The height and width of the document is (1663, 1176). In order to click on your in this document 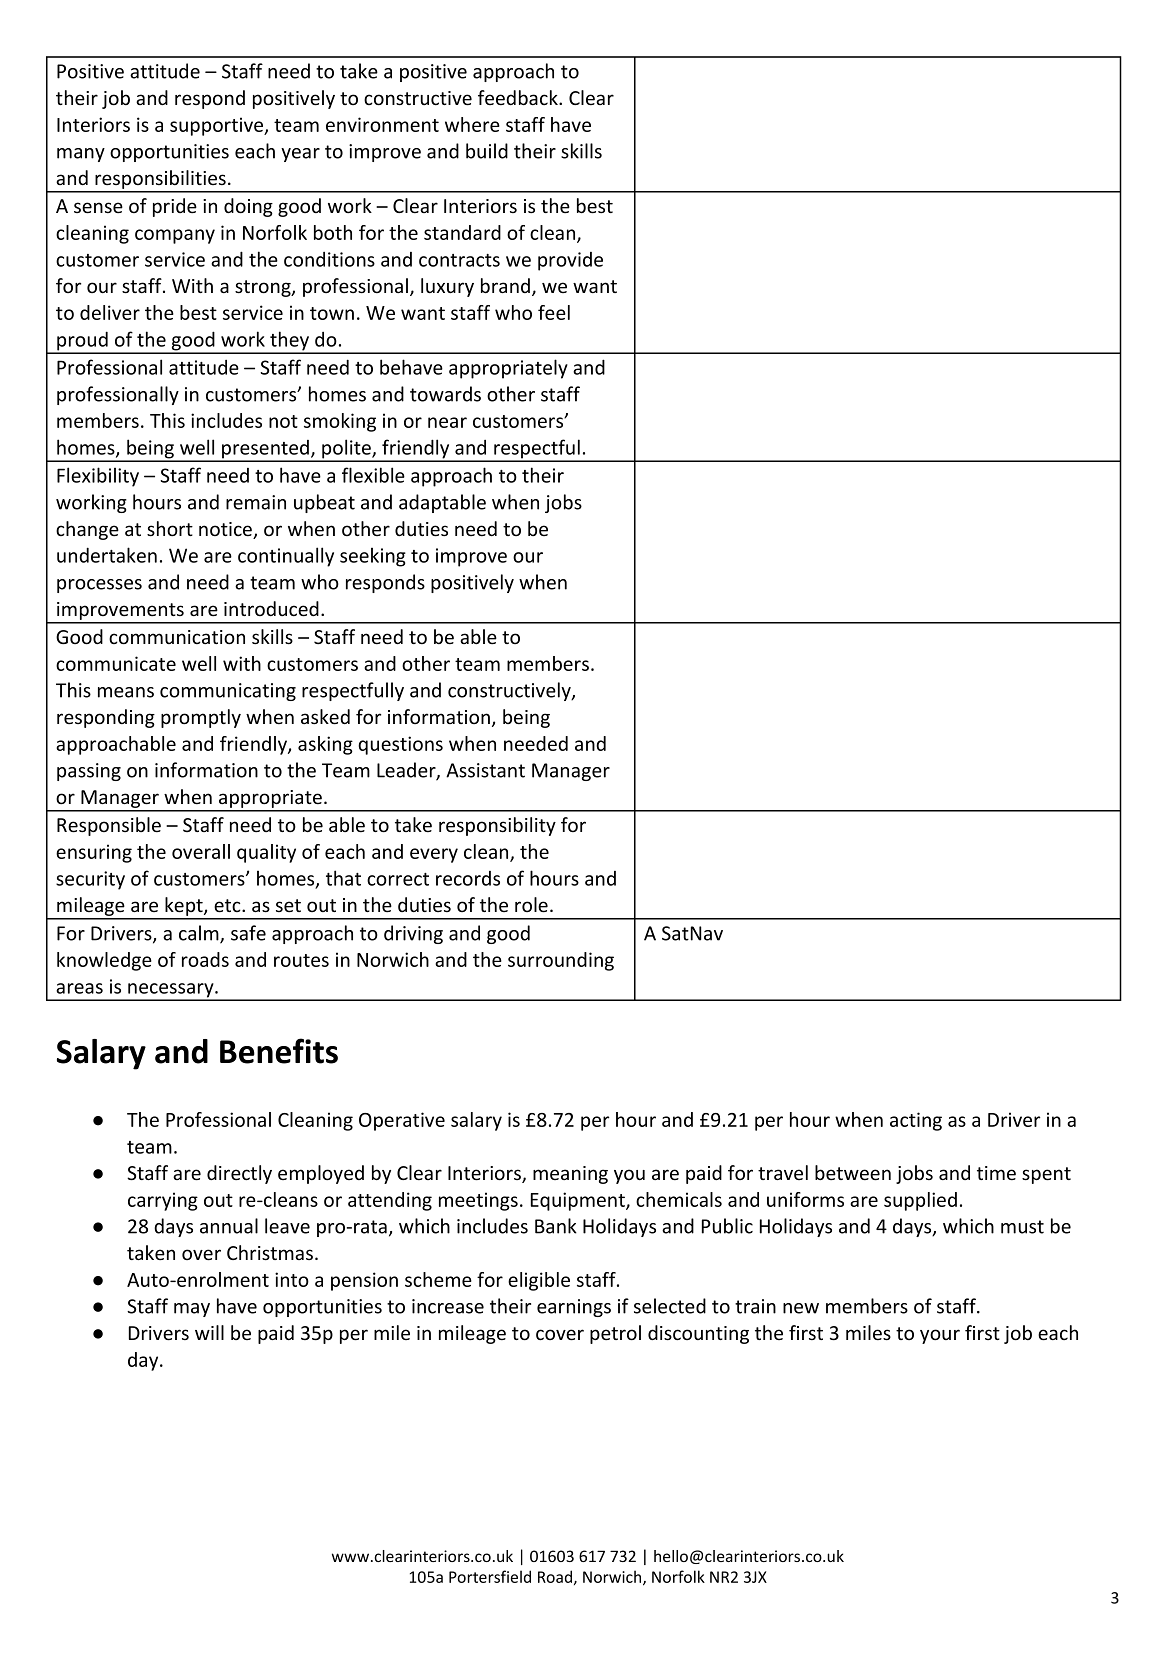, I will do `click(940, 1336)`.
